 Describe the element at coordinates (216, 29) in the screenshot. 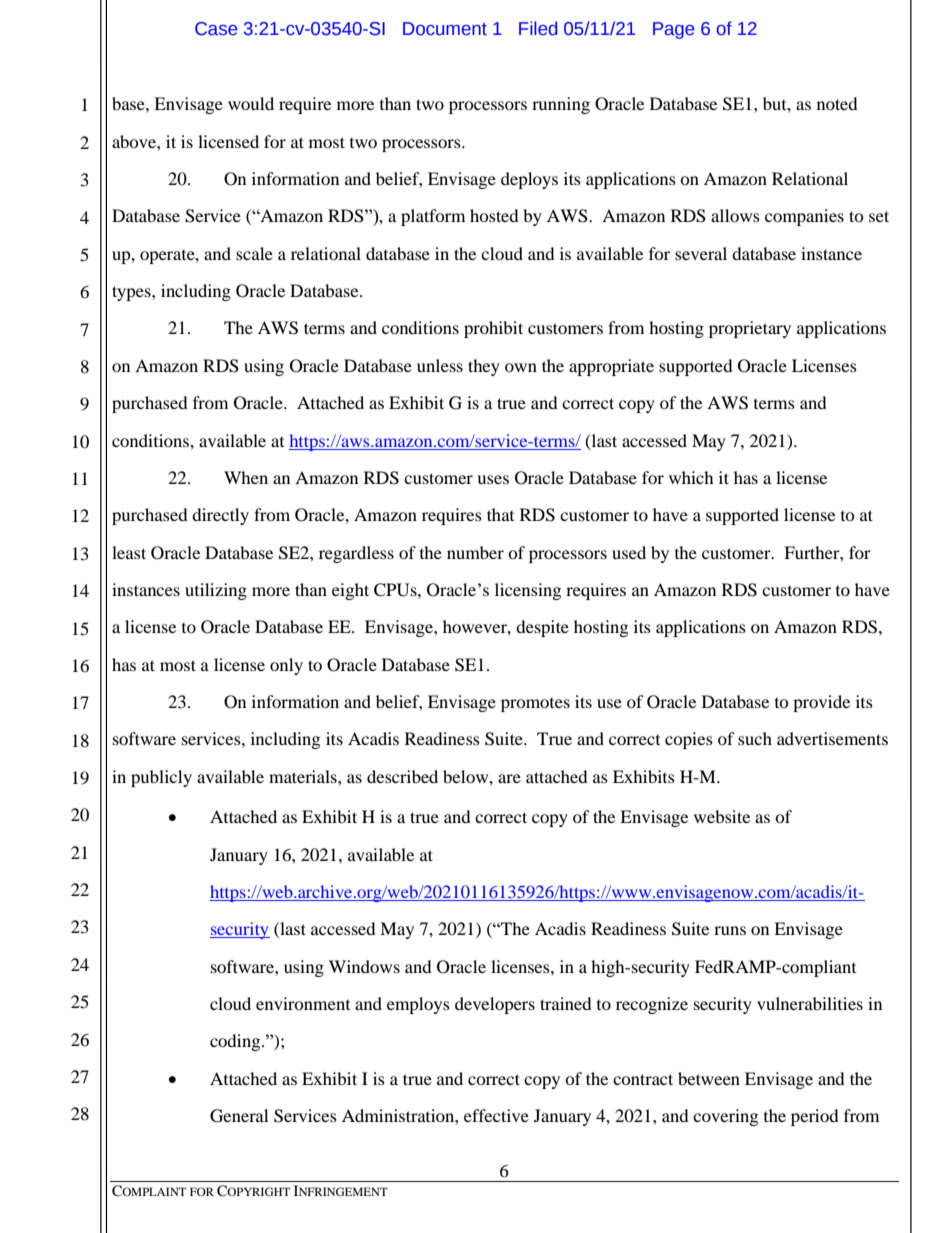

I see `Case` at that location.
